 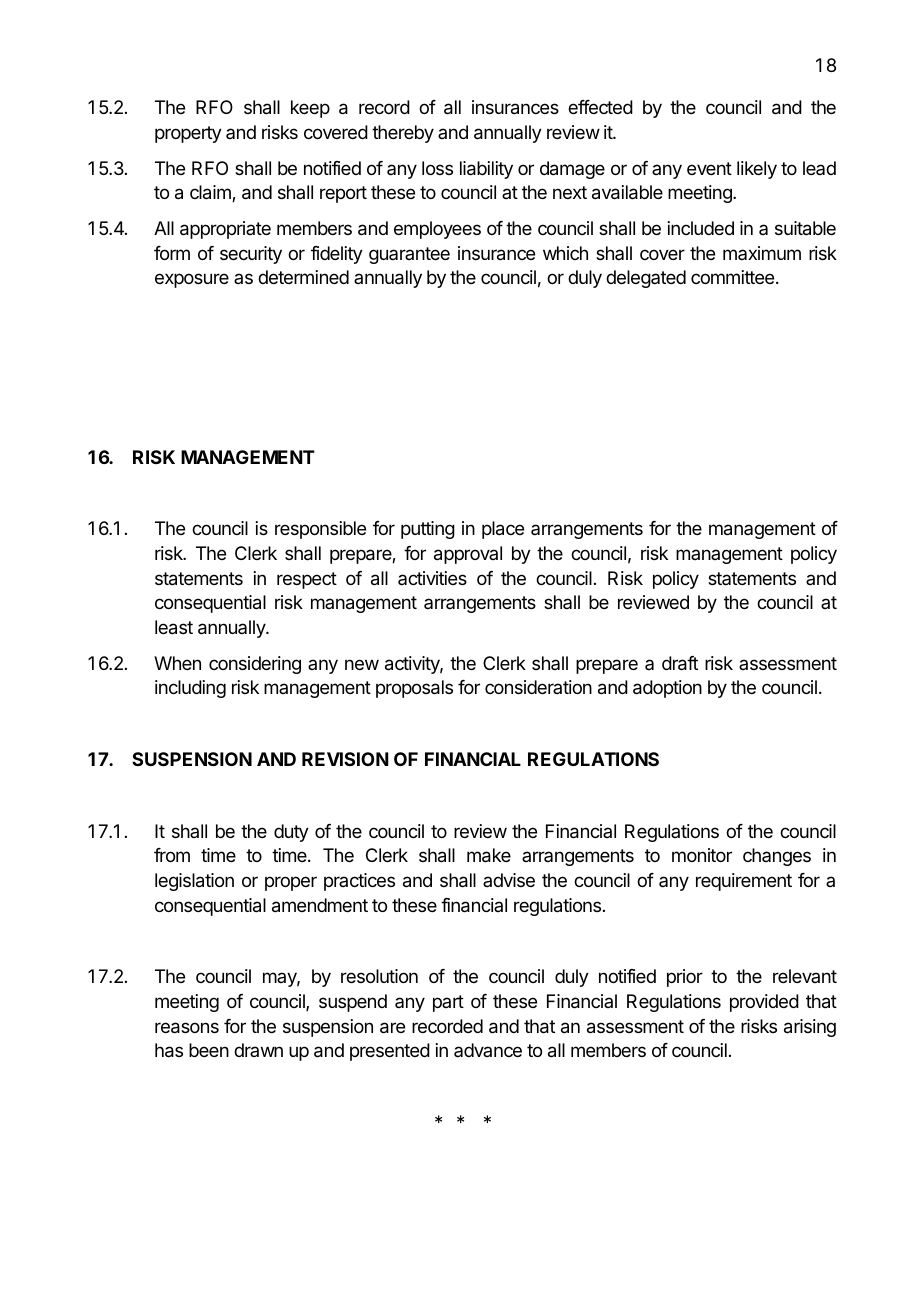 I want to click on likely, so click(x=757, y=170).
